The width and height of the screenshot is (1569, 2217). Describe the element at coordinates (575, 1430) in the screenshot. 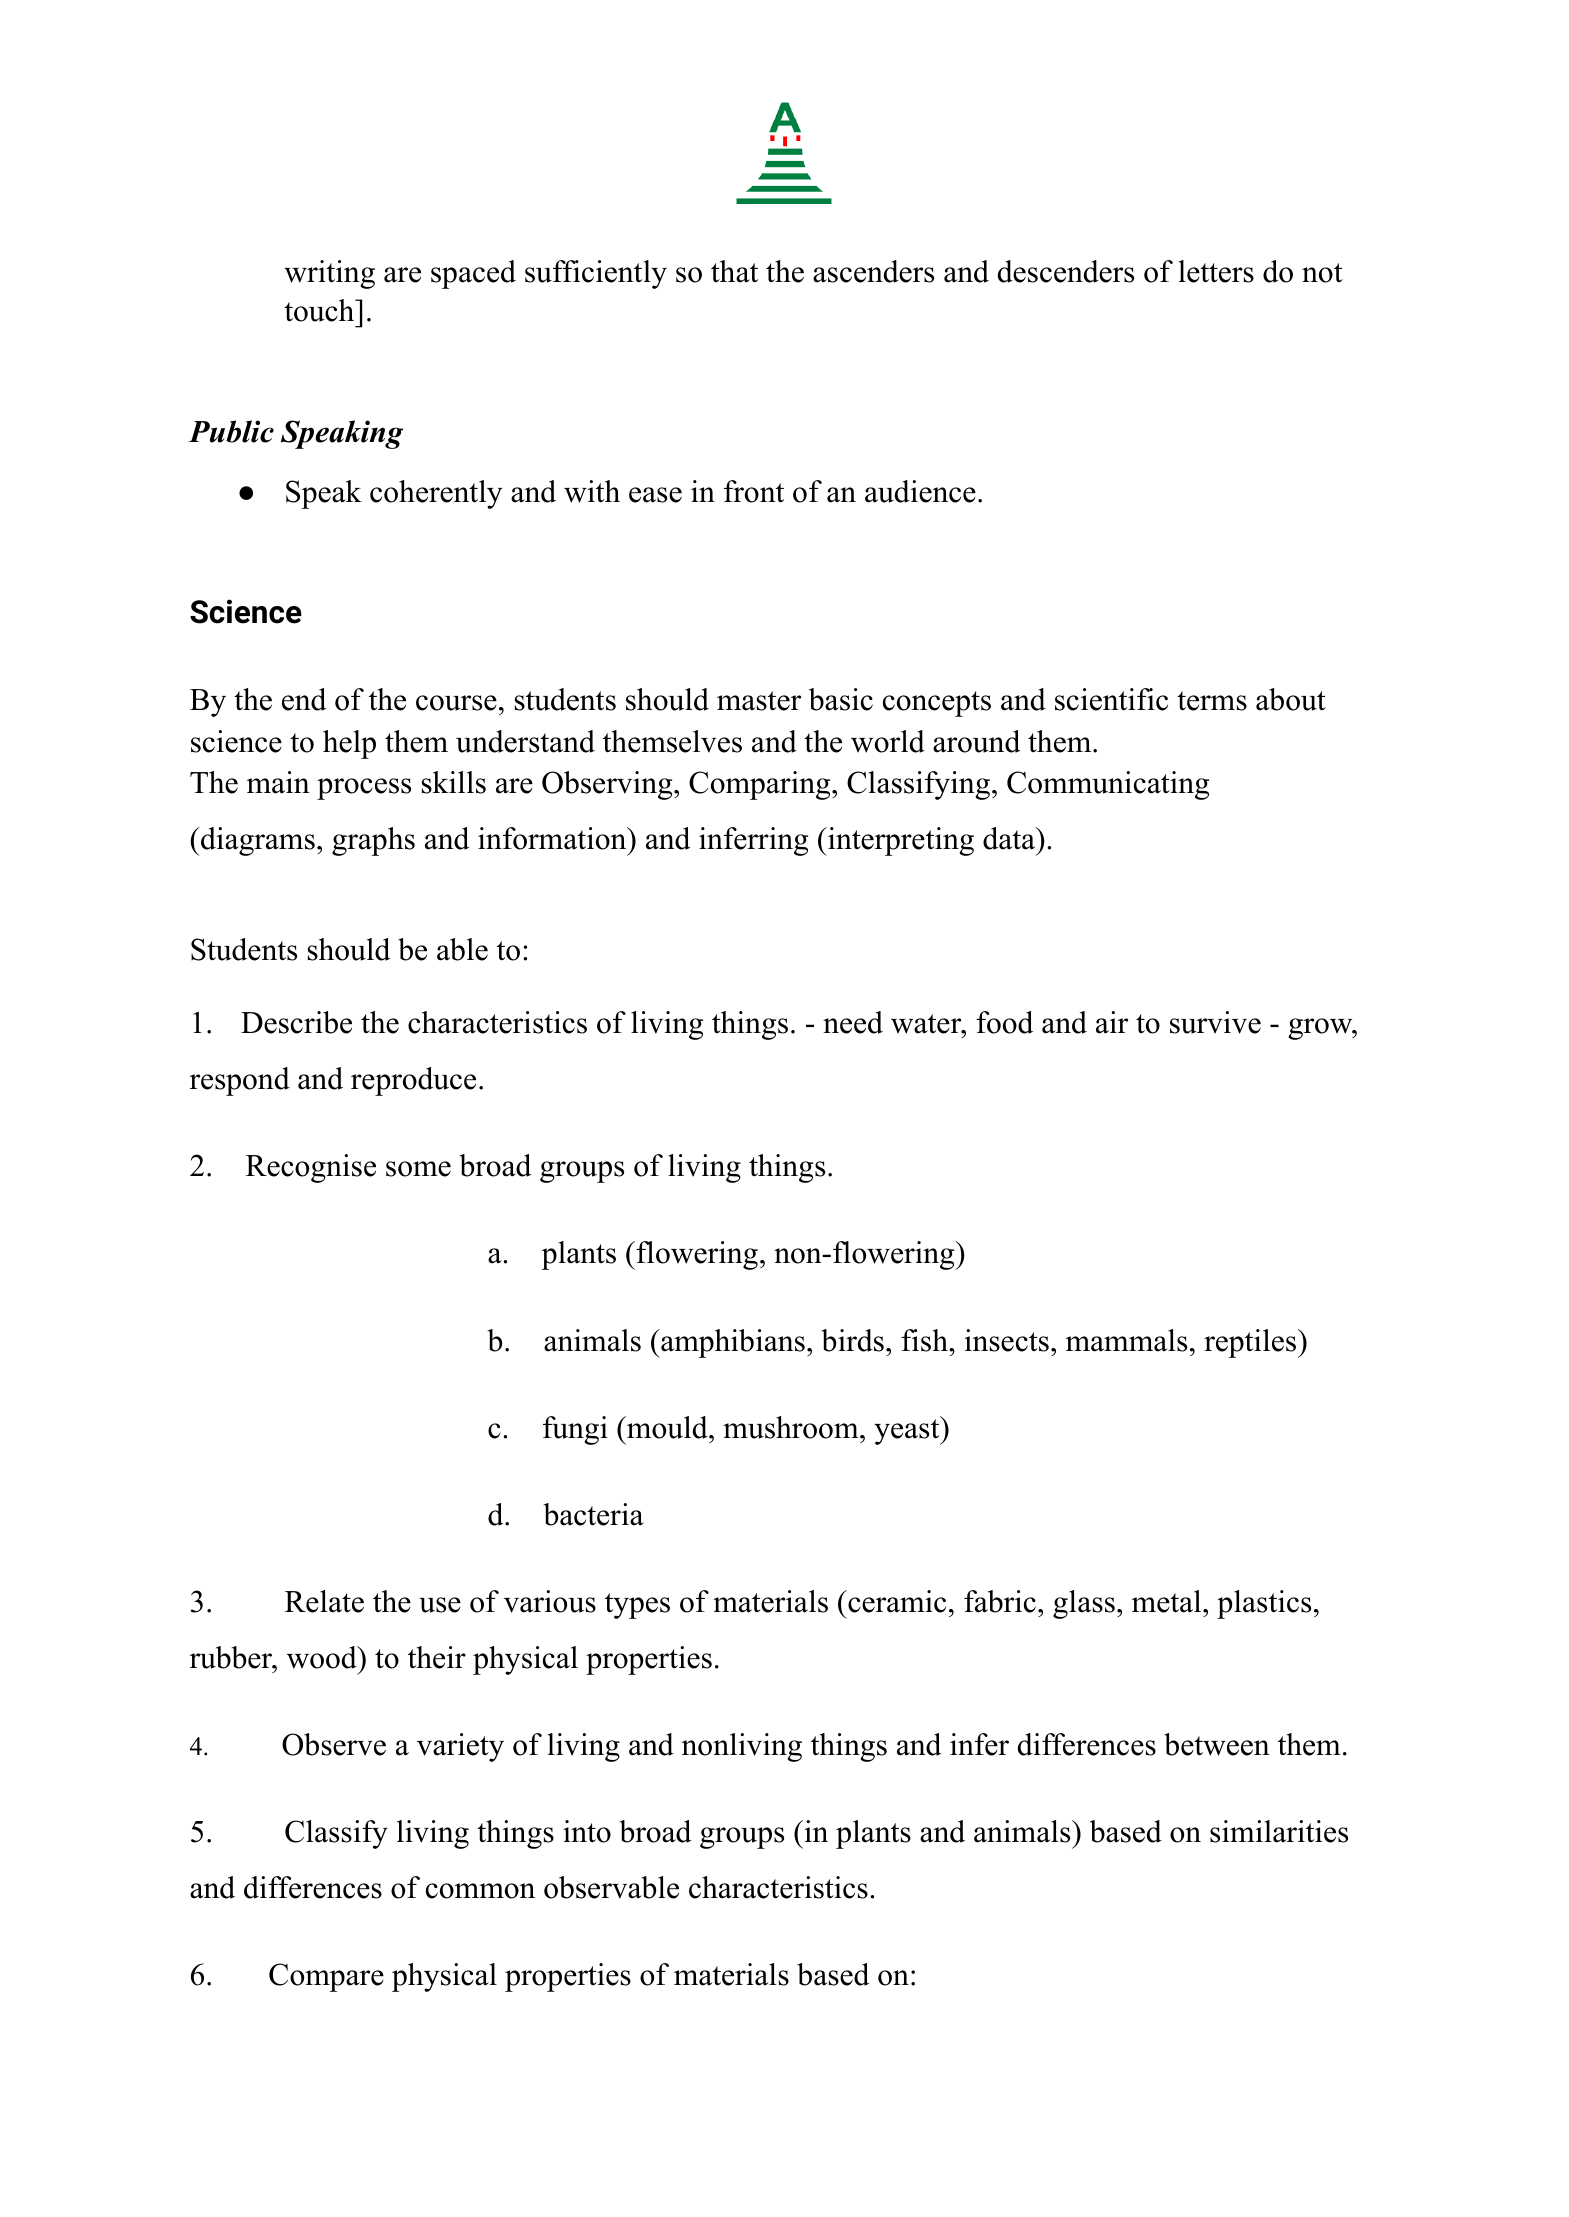

I see `fungi` at that location.
